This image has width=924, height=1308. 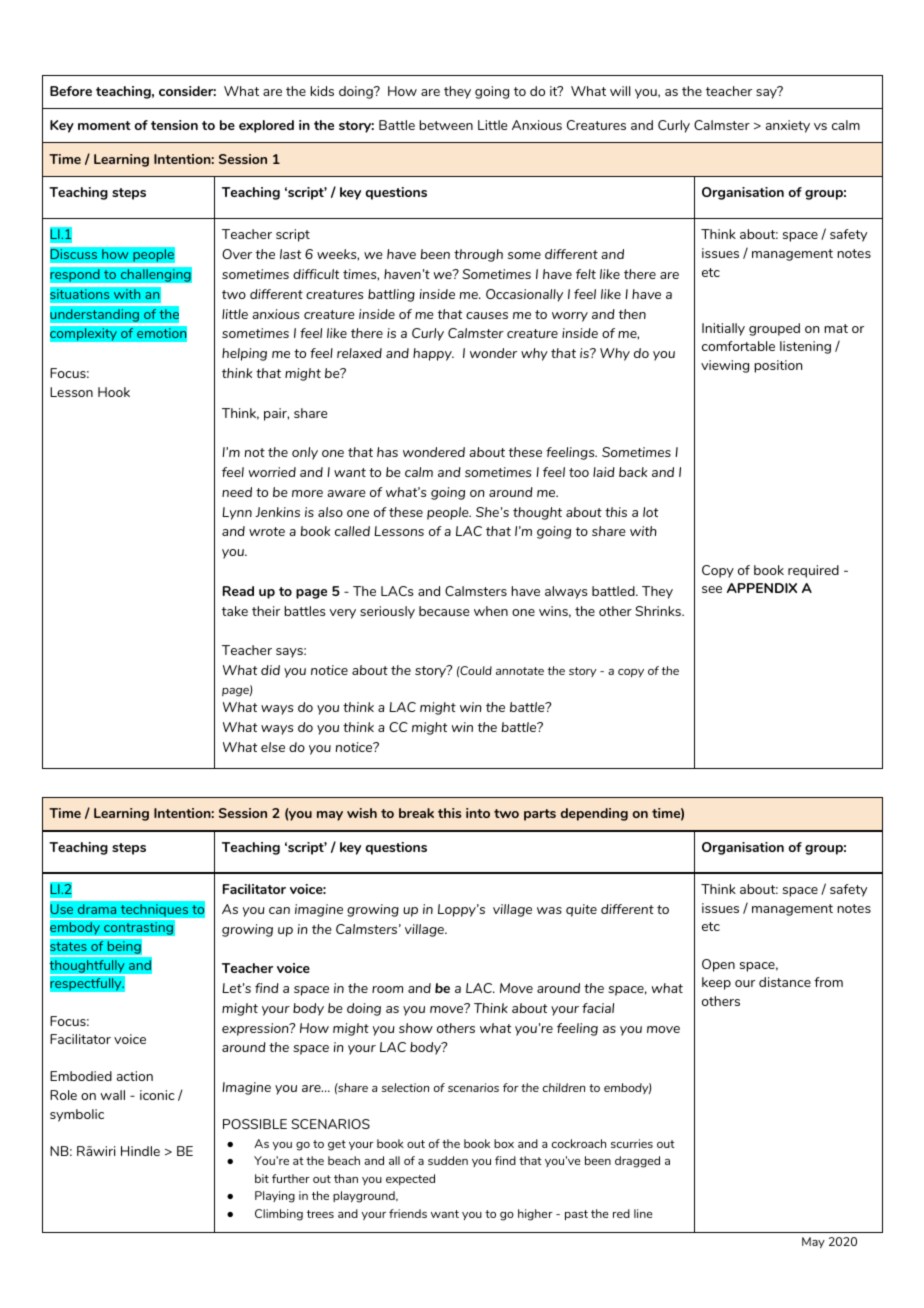 What do you see at coordinates (387, 989) in the image?
I see `room` at bounding box center [387, 989].
